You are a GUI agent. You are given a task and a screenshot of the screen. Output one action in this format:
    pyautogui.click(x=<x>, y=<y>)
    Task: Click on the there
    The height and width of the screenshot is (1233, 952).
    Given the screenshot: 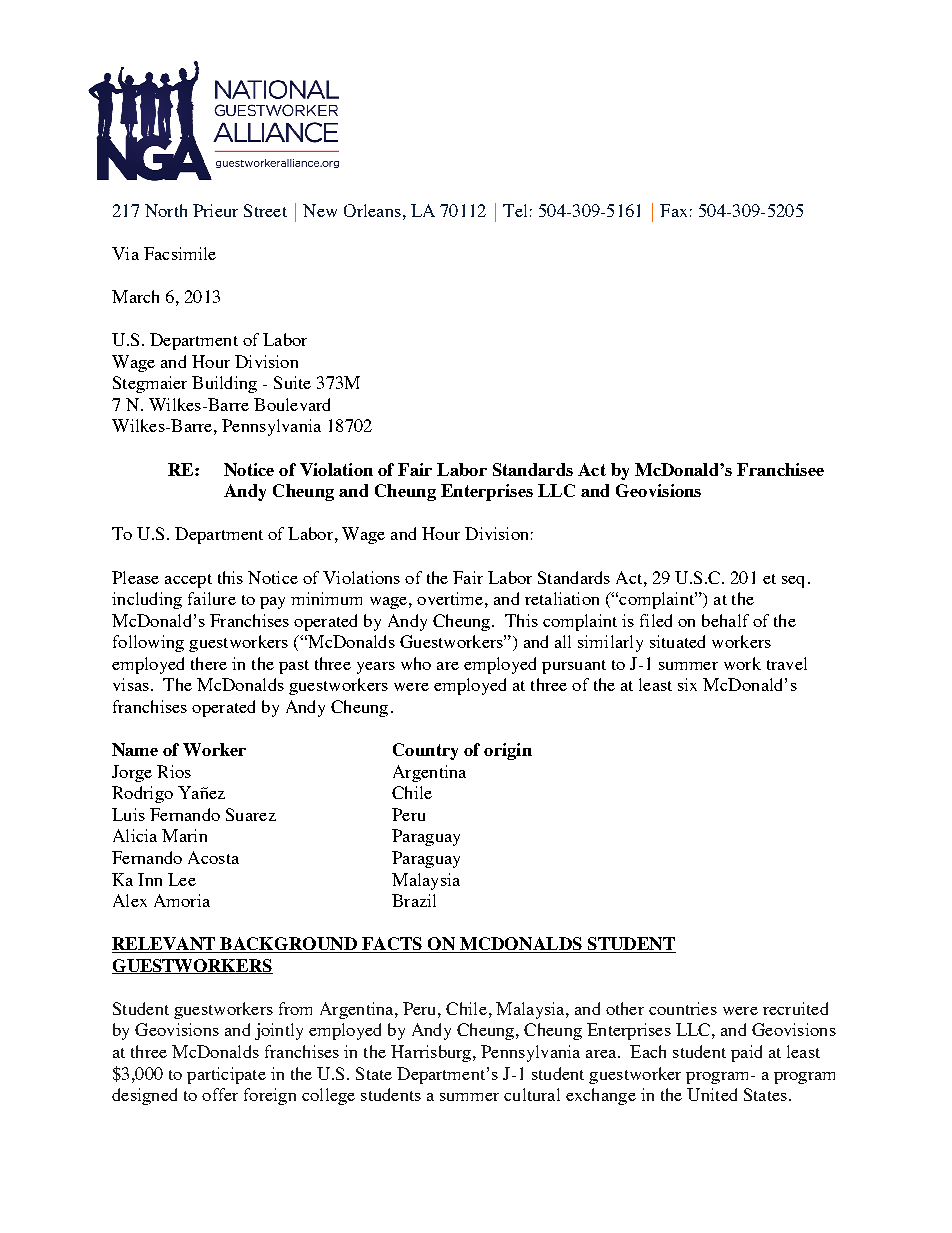 What is the action you would take?
    pyautogui.click(x=209, y=663)
